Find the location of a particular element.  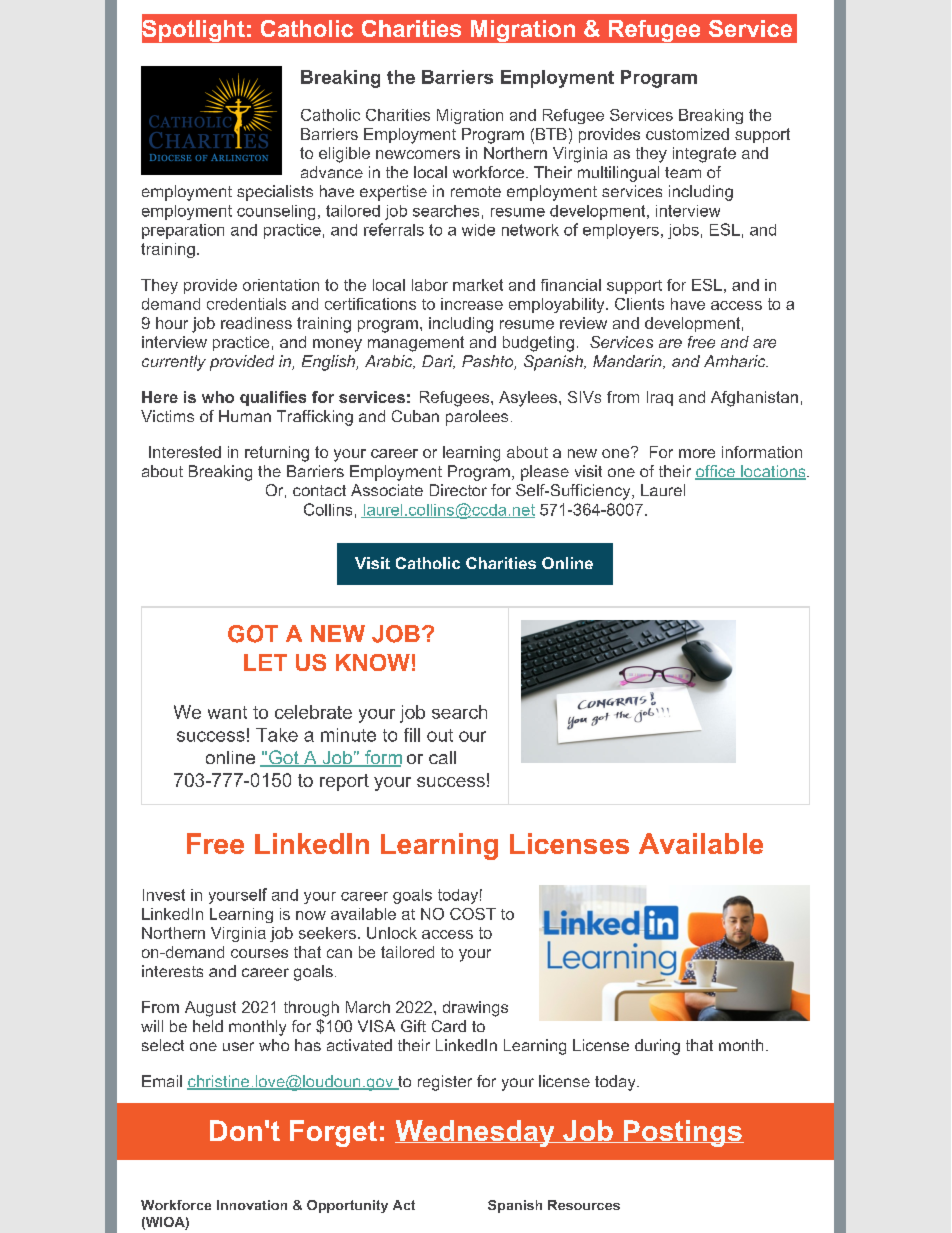

LET is located at coordinates (265, 662).
